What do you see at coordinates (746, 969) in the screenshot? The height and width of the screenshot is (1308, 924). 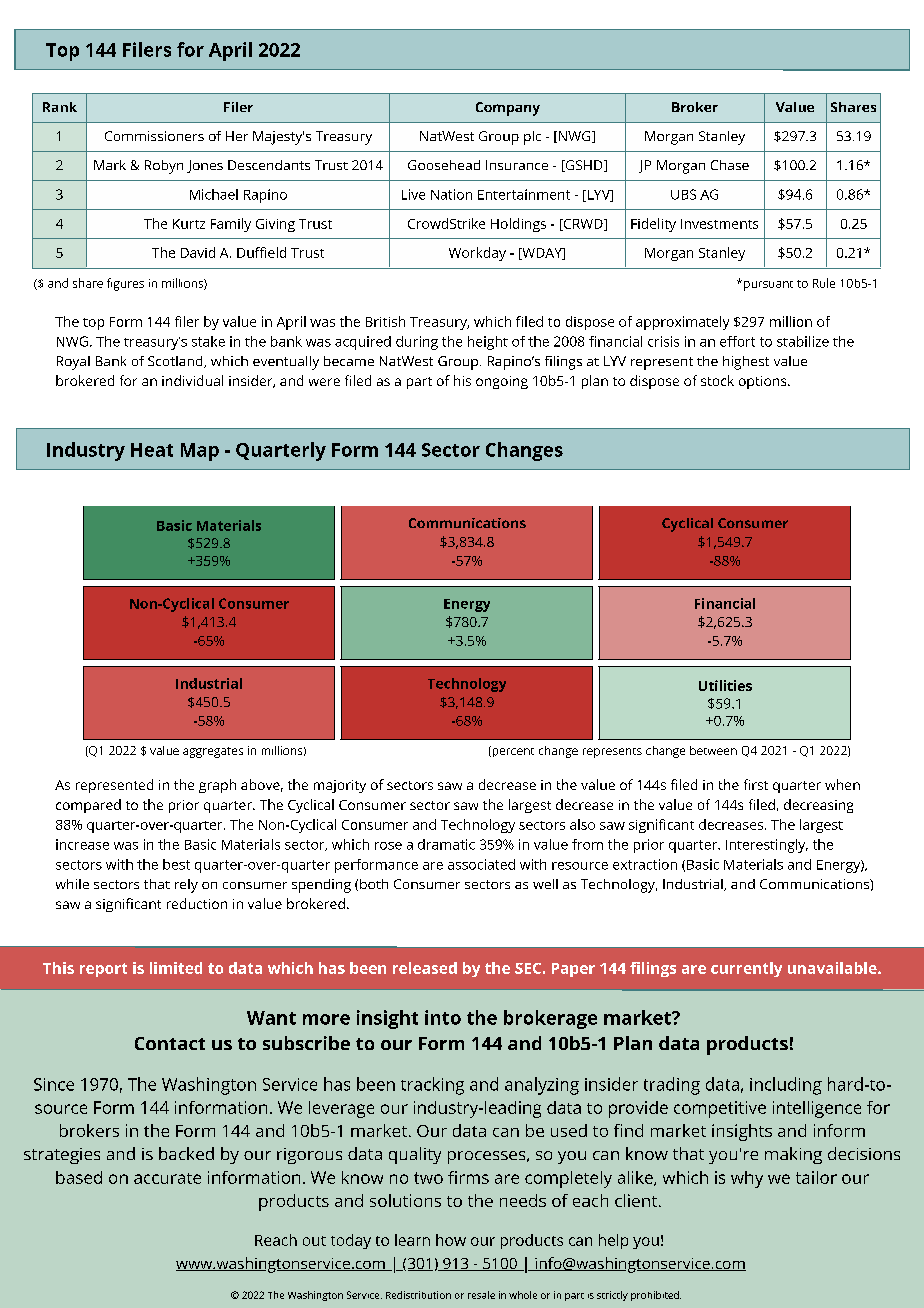 I see `currently` at bounding box center [746, 969].
